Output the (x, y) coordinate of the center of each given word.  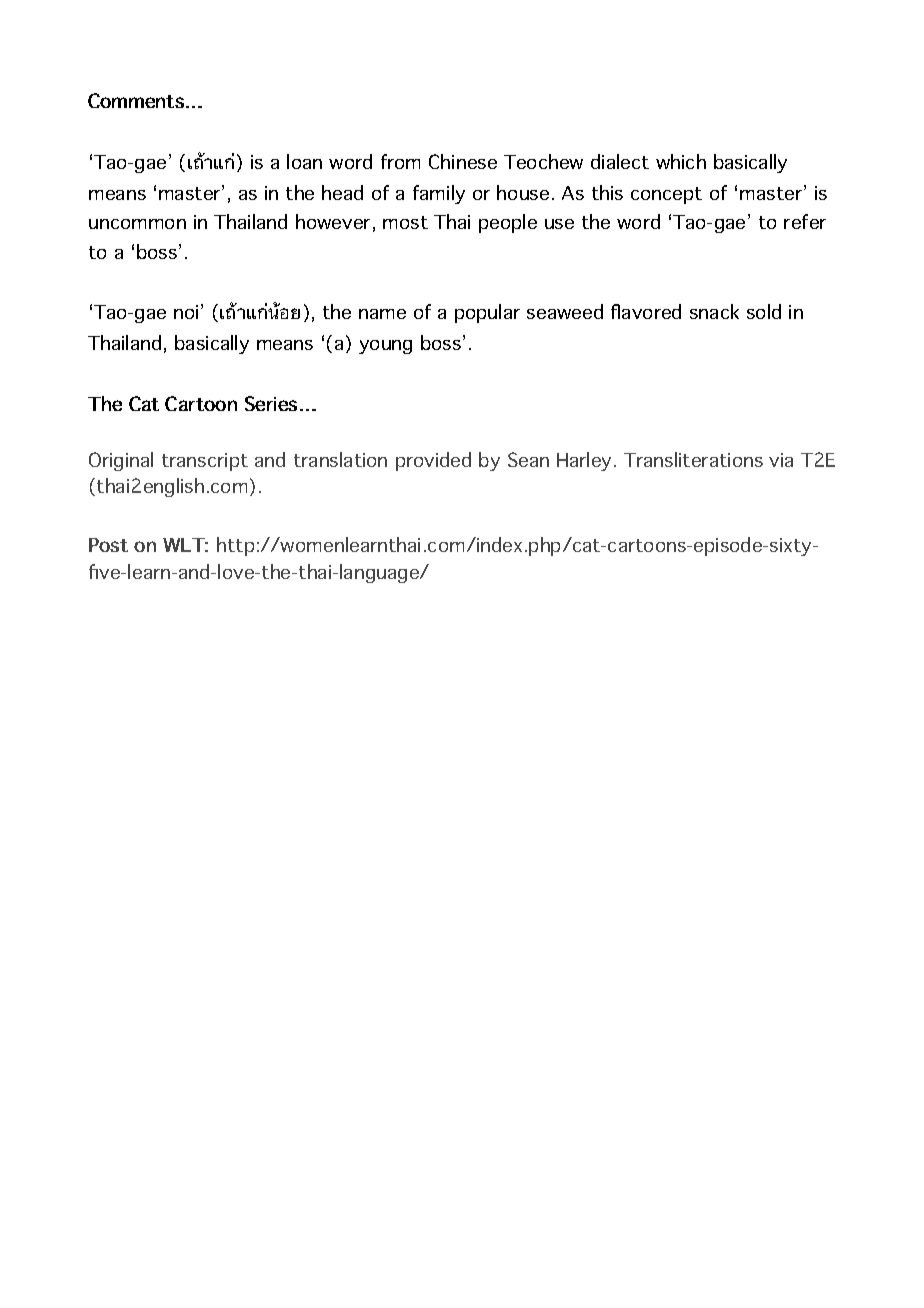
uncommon (137, 224)
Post (108, 545)
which (681, 161)
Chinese (463, 161)
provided (433, 461)
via (781, 460)
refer (805, 221)
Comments (137, 100)
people (508, 223)
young (385, 347)
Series (273, 403)
